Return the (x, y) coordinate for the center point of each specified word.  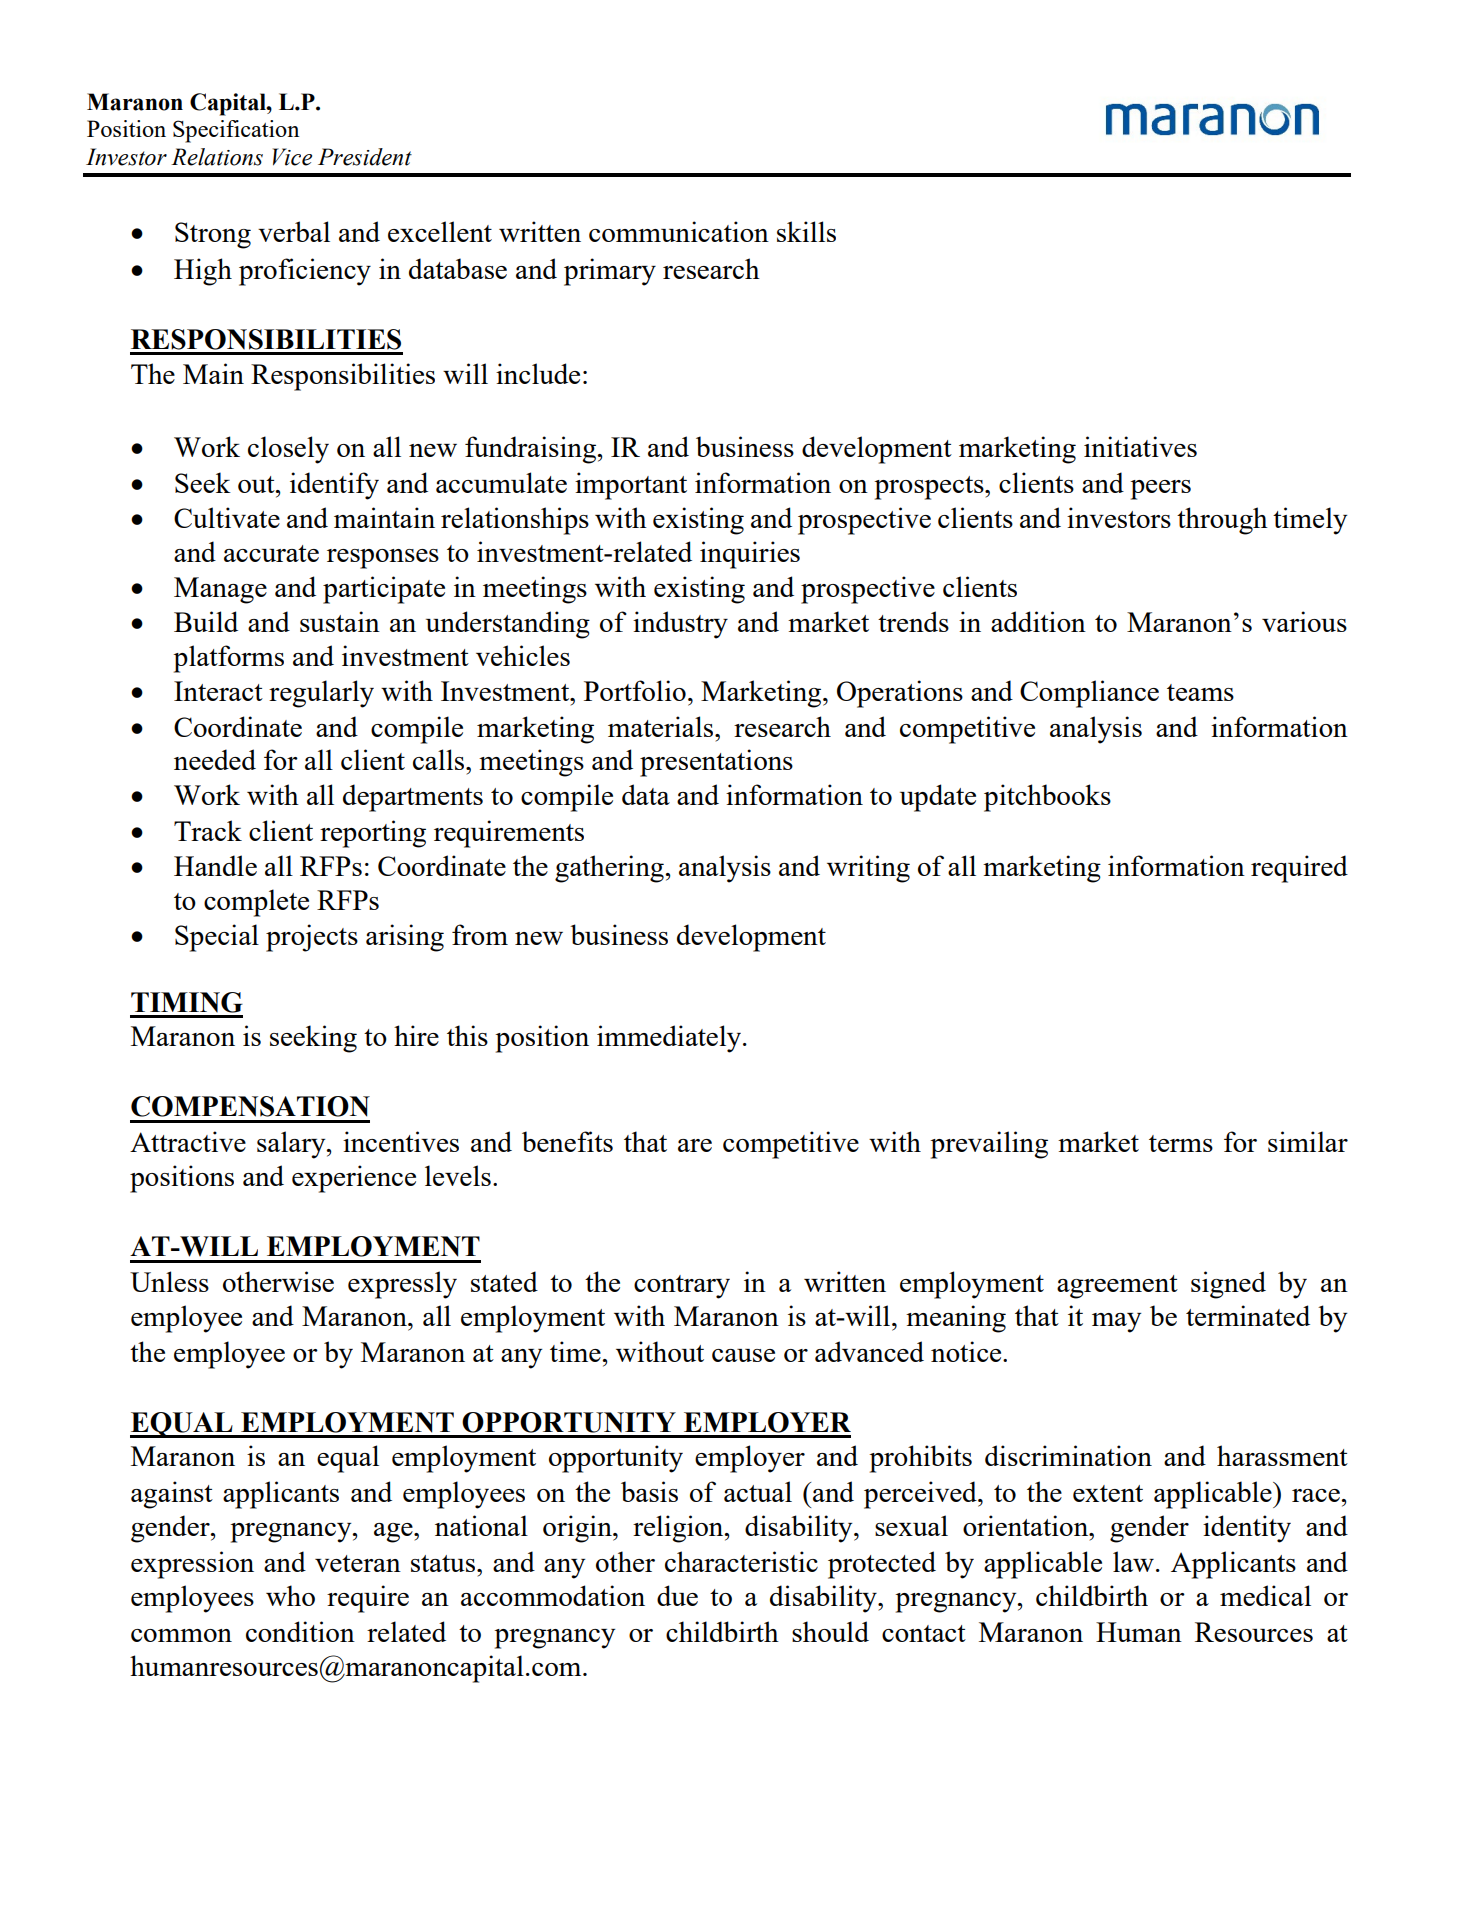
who (290, 1595)
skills (806, 231)
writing (868, 869)
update (938, 798)
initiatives (1140, 446)
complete (256, 903)
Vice (292, 157)
